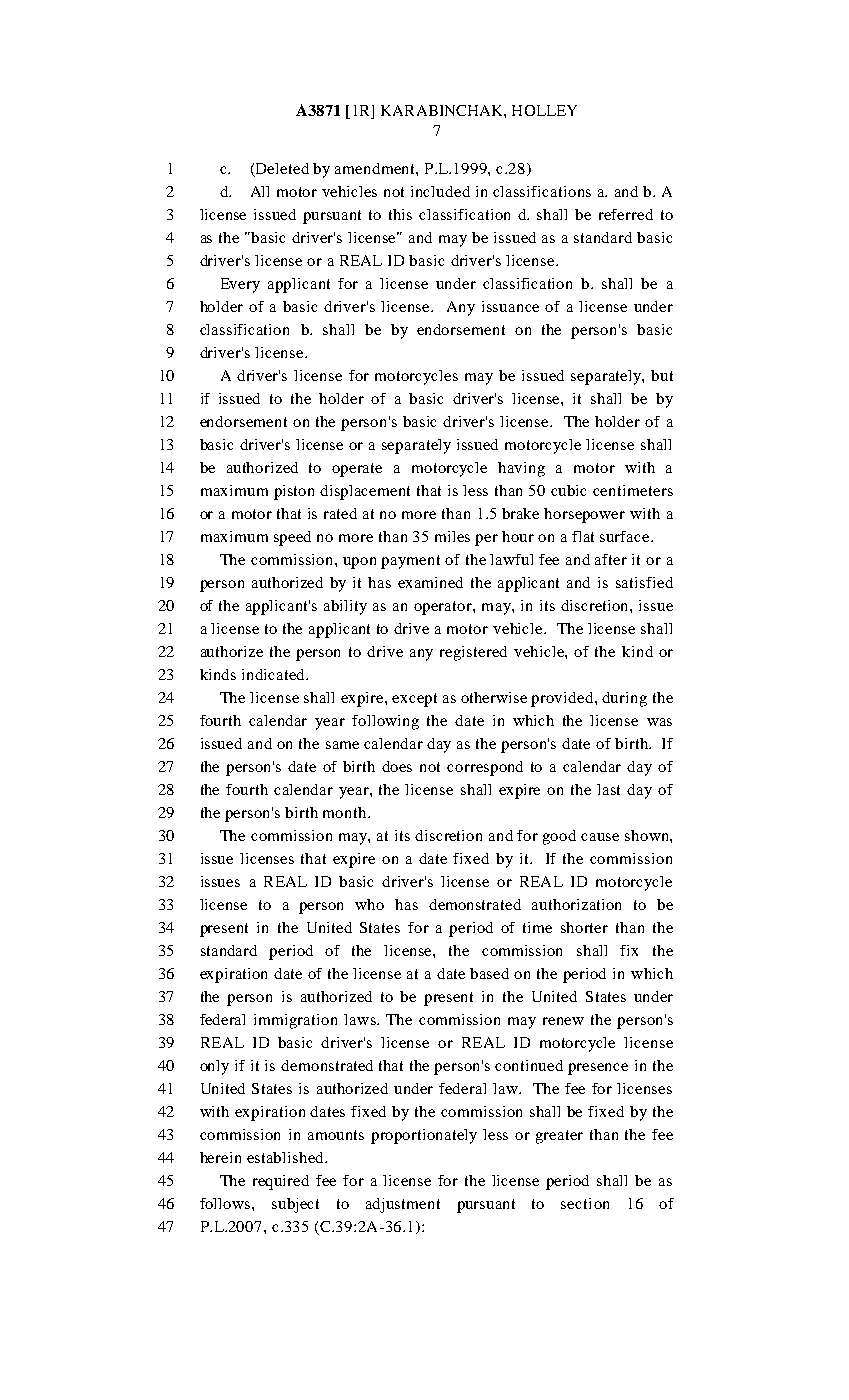 Image resolution: width=849 pixels, height=1400 pixels. Describe the element at coordinates (424, 1136) in the page. I see `proportionately` at that location.
